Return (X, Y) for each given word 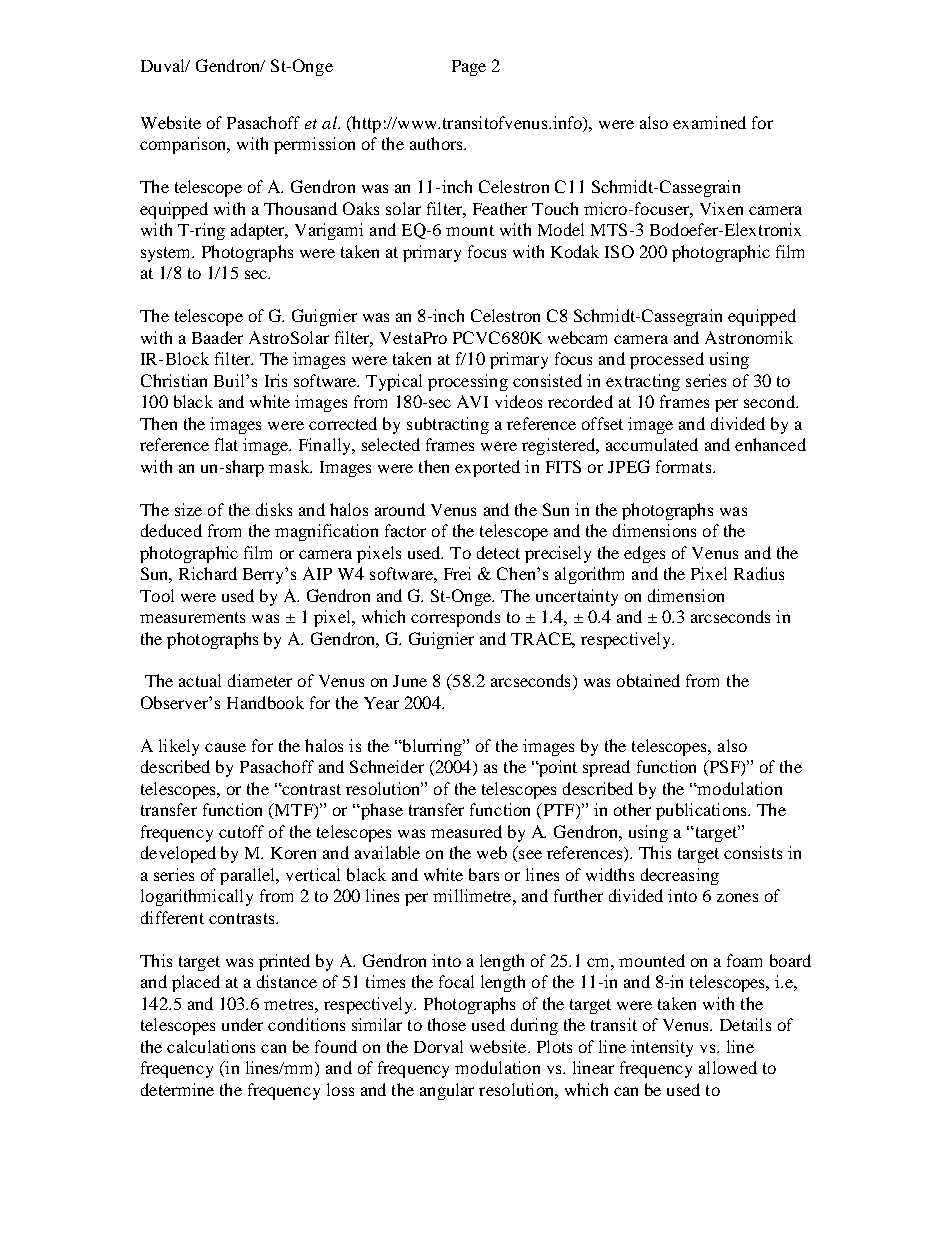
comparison (184, 145)
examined (709, 122)
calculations (211, 1046)
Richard (208, 573)
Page (469, 68)
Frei (457, 573)
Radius (759, 573)
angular (447, 1091)
